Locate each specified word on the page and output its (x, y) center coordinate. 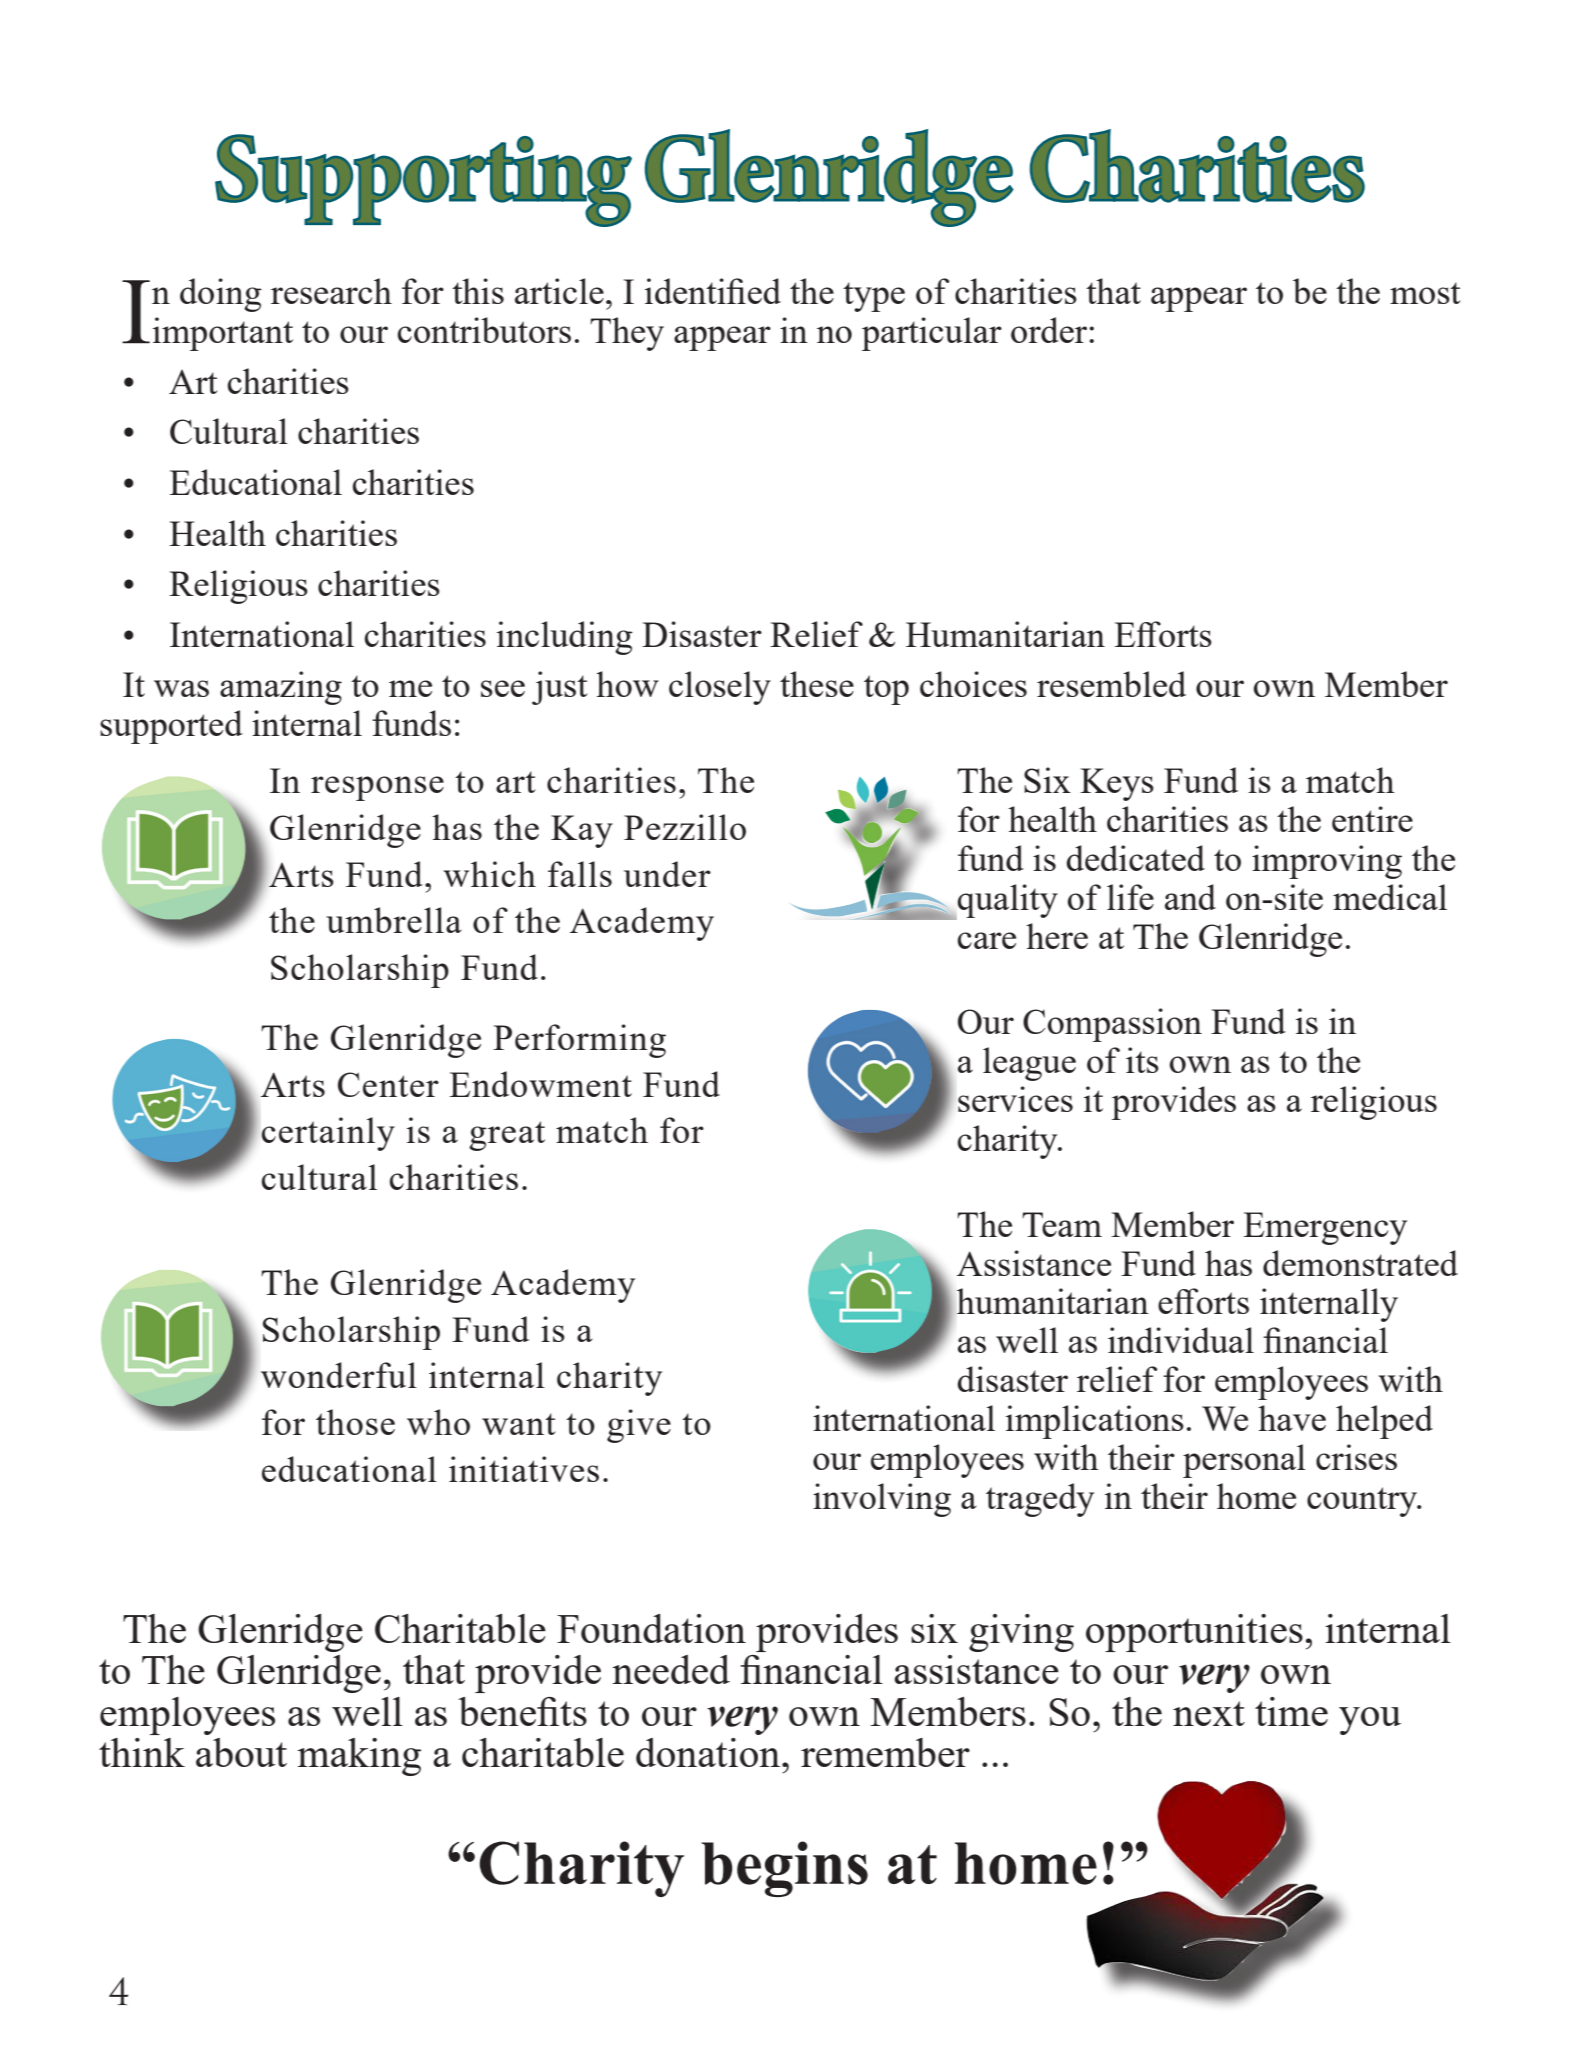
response (377, 788)
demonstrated (1360, 1263)
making (359, 1757)
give (639, 1426)
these (817, 684)
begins (784, 1869)
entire (1372, 819)
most (1425, 293)
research (331, 291)
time (1291, 1711)
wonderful (339, 1375)
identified (713, 291)
